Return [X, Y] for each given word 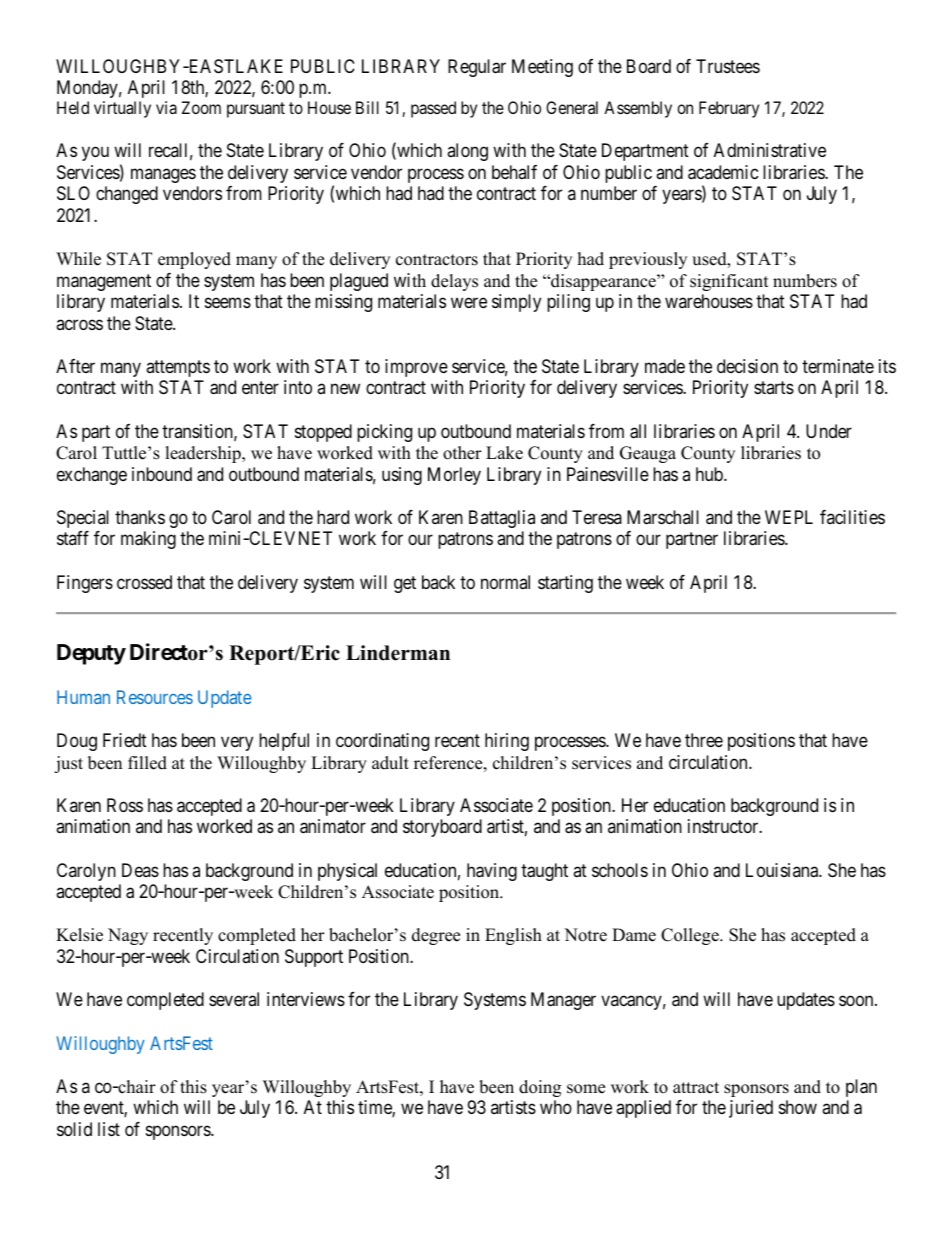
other [462, 453]
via [166, 107]
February [729, 109]
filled [147, 763]
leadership [204, 454]
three [704, 740]
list [109, 1129]
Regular [477, 68]
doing [540, 1088]
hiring [507, 742]
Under [829, 431]
